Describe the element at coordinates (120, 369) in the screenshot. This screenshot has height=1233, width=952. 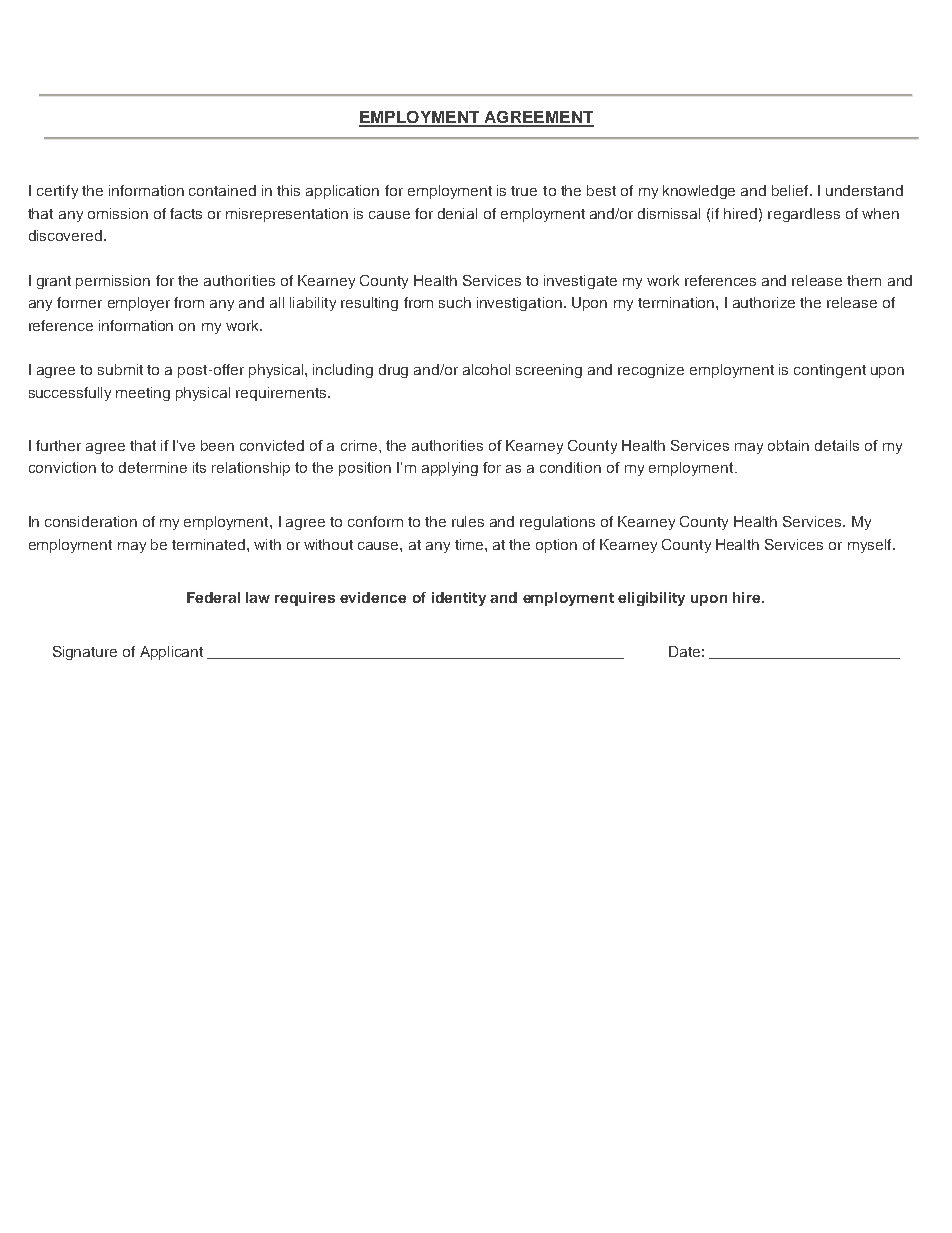
I see `submit` at that location.
